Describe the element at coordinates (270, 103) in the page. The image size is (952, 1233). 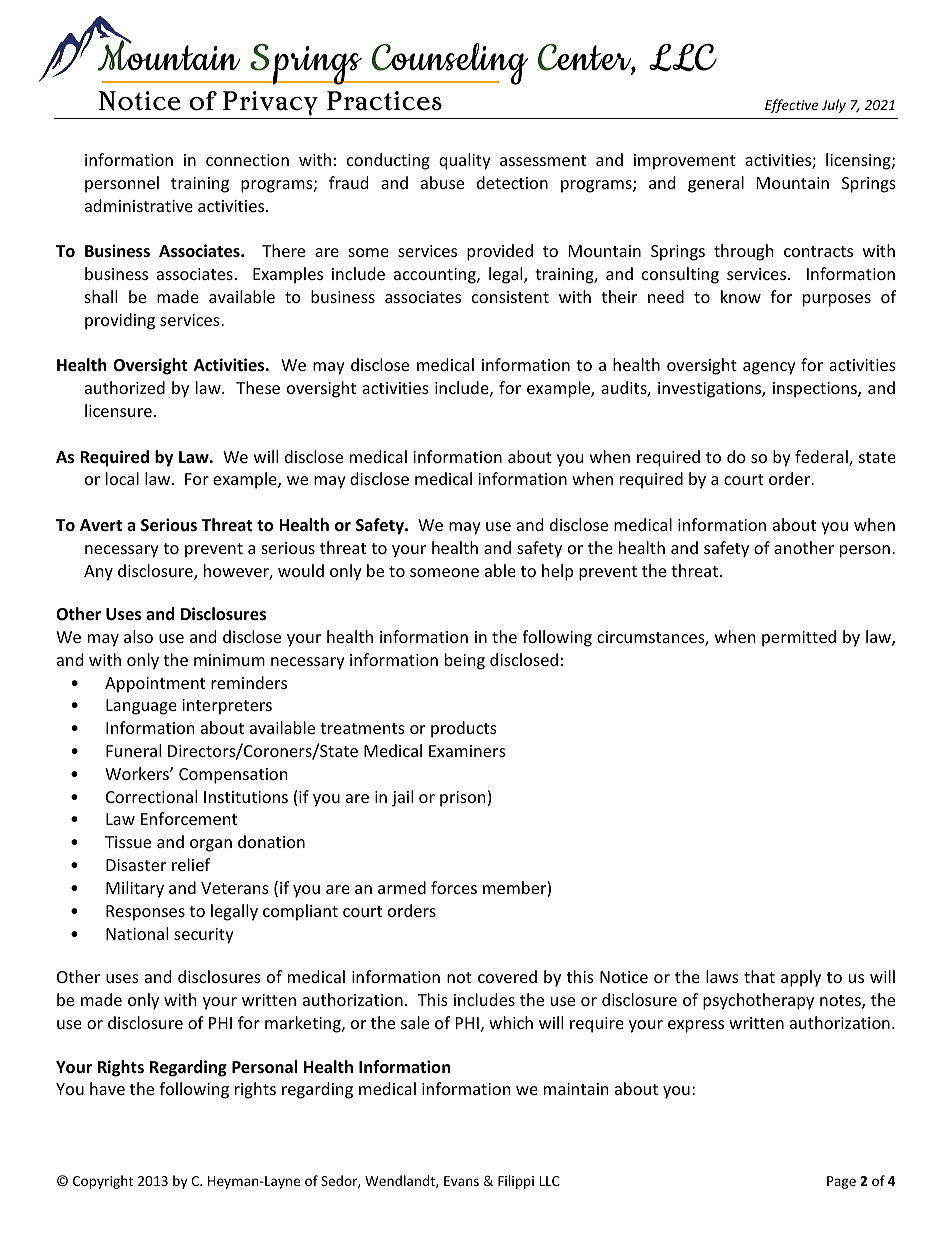
I see `Privacy` at that location.
